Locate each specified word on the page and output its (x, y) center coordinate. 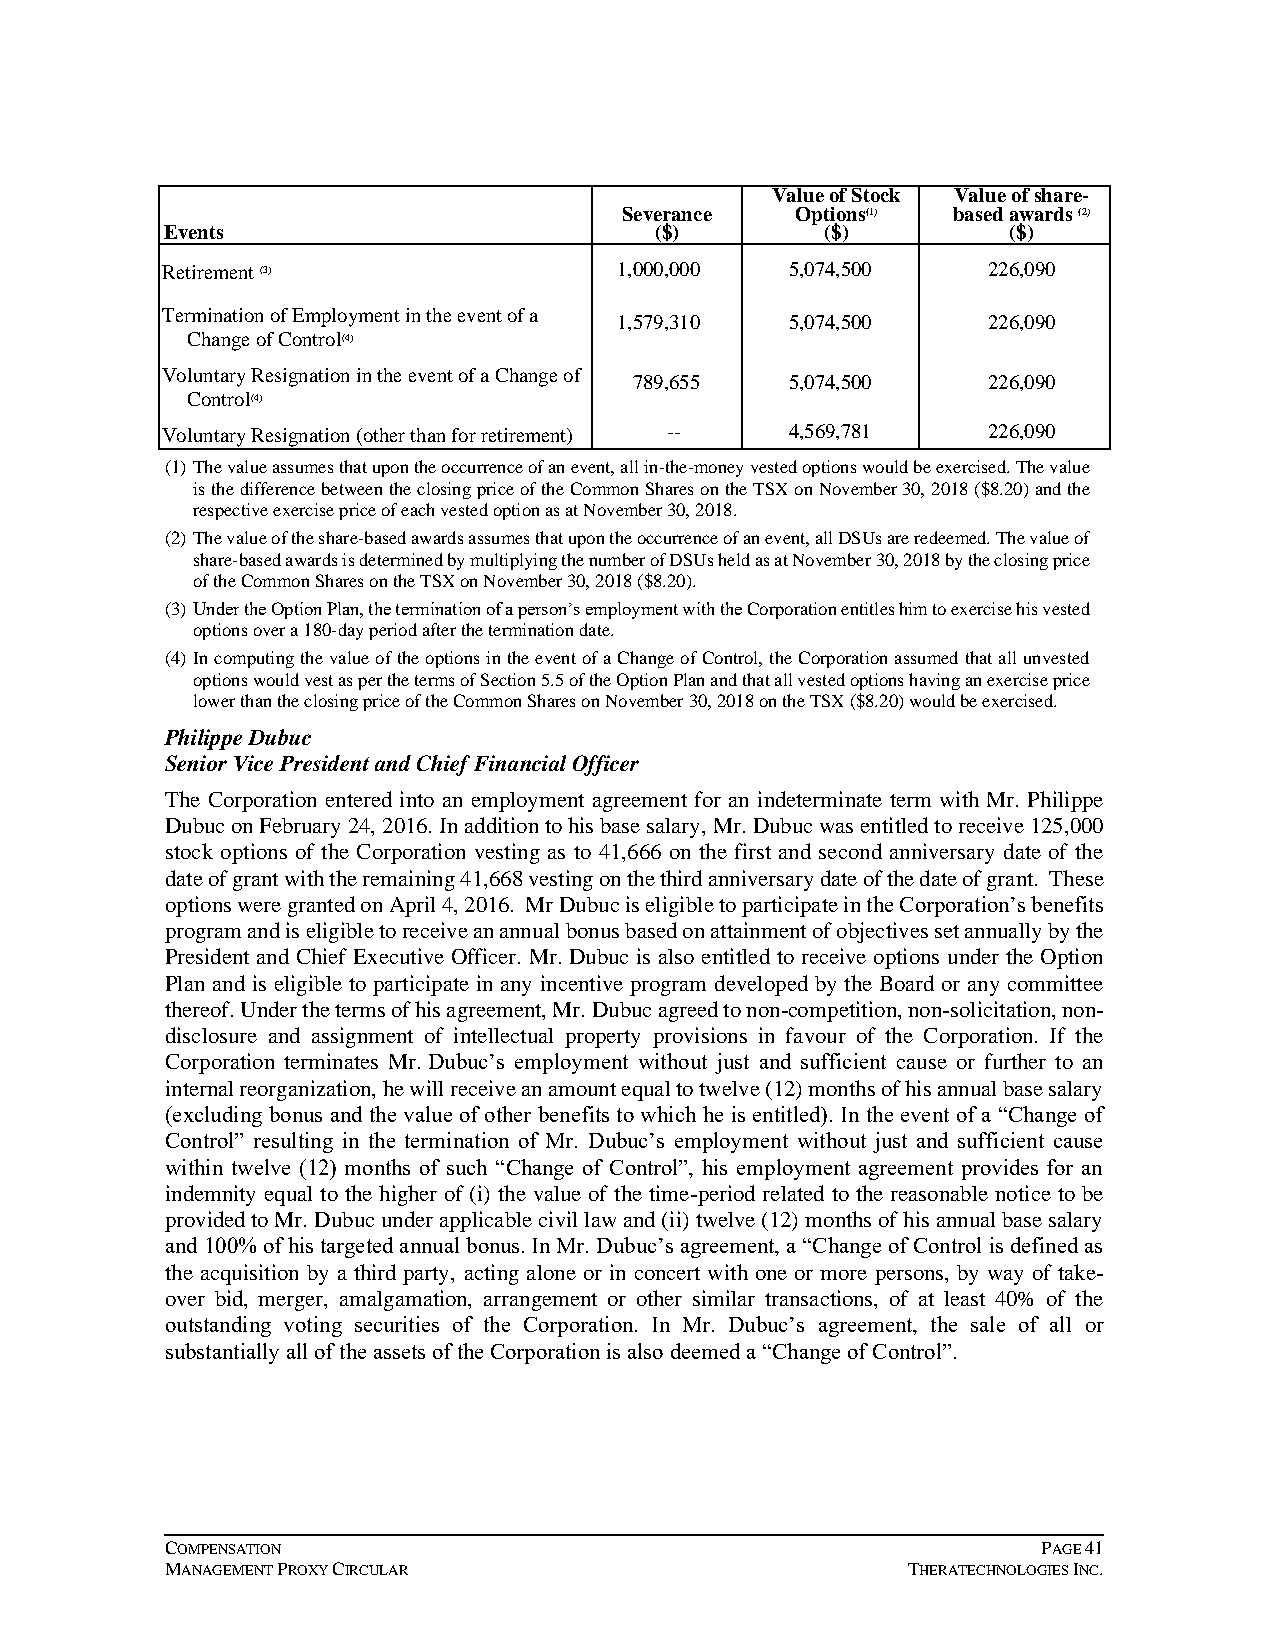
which (668, 1114)
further (1015, 1061)
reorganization (307, 1090)
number (617, 559)
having (934, 681)
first (753, 851)
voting (313, 1326)
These (1076, 878)
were (259, 907)
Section (508, 679)
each (417, 509)
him (913, 608)
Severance (667, 214)
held (734, 559)
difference (278, 488)
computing (254, 659)
